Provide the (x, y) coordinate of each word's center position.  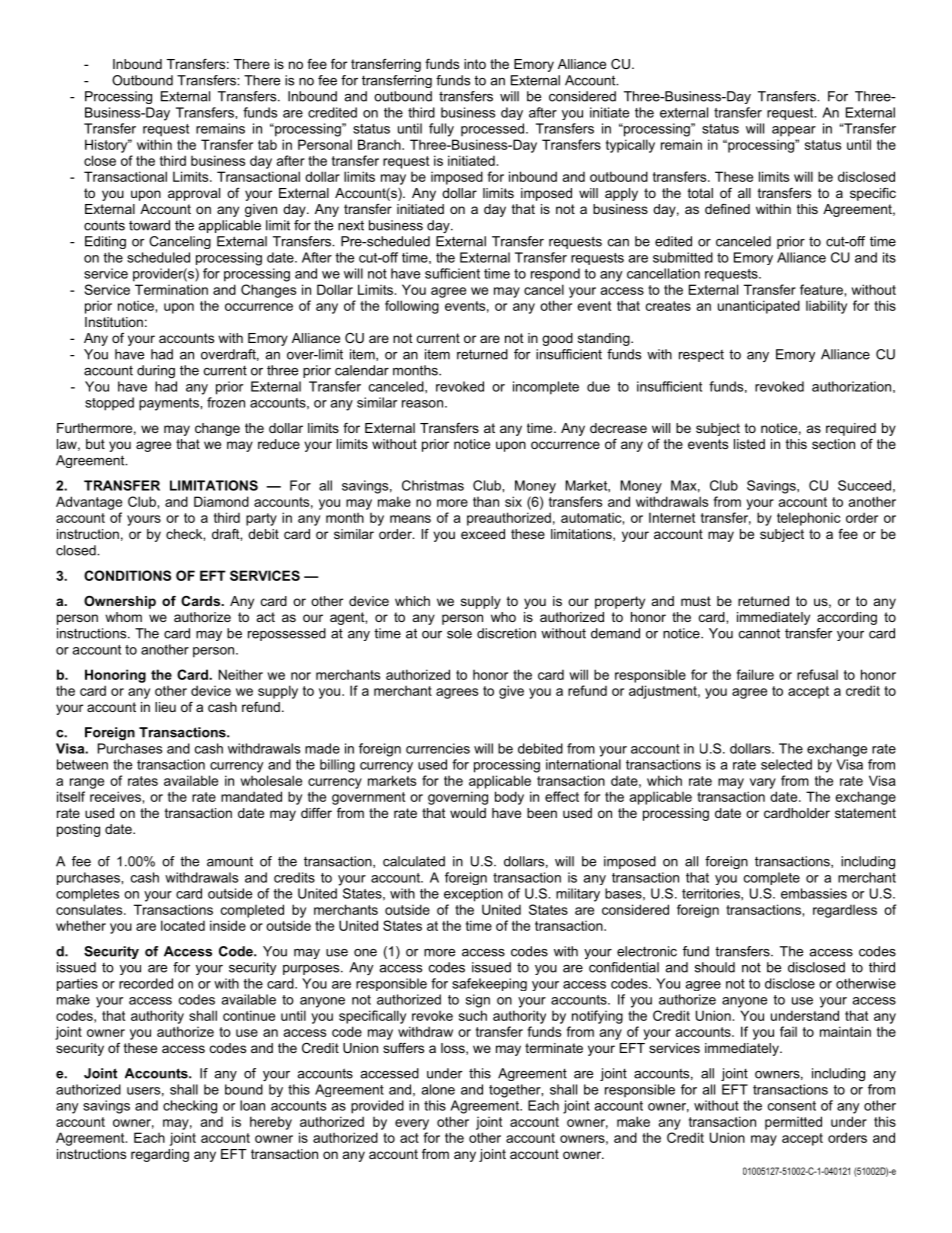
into (475, 64)
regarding (160, 1155)
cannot (759, 633)
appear (794, 131)
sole (459, 633)
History (107, 146)
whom (123, 617)
